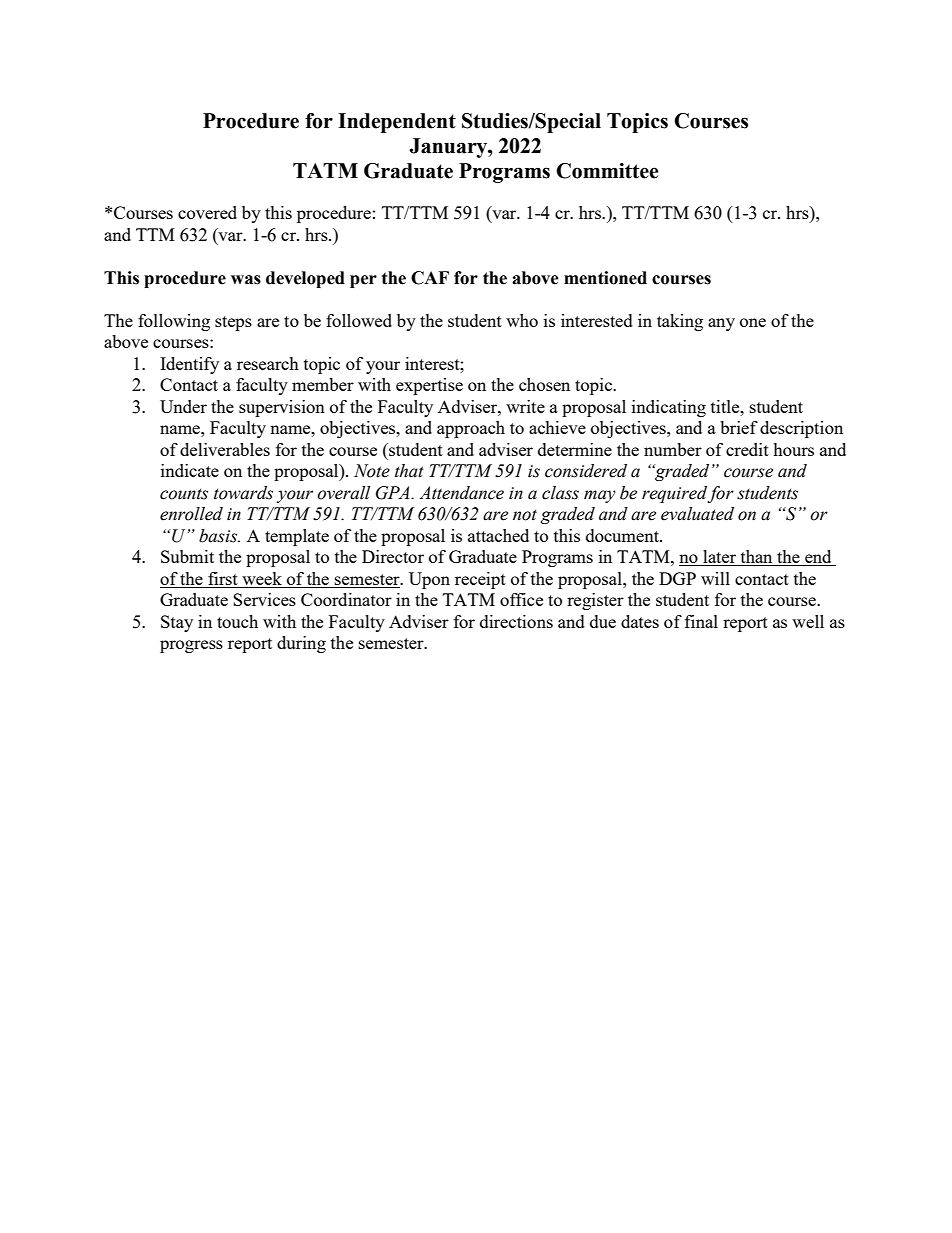 This screenshot has width=952, height=1233. What do you see at coordinates (544, 384) in the screenshot?
I see `chosen` at bounding box center [544, 384].
